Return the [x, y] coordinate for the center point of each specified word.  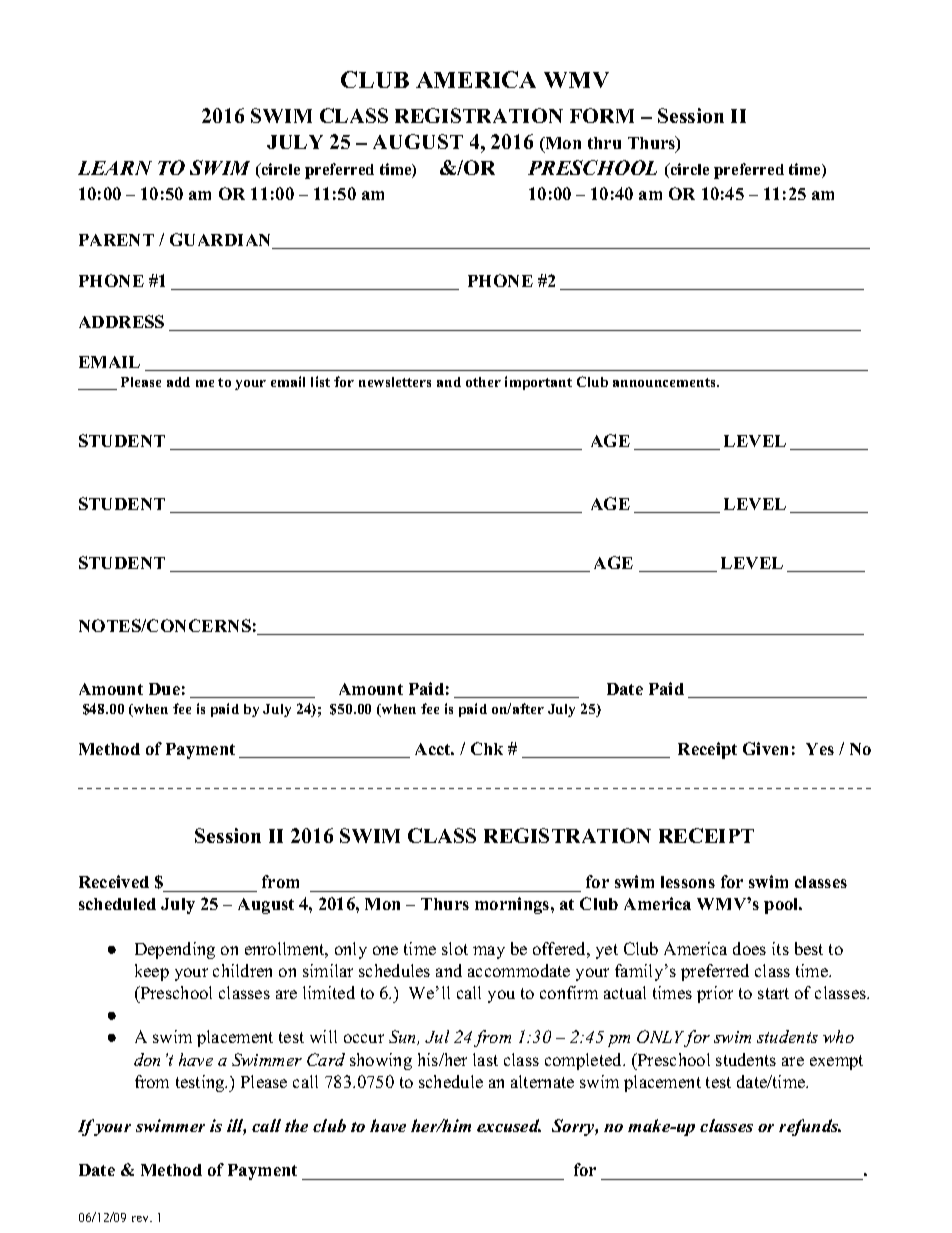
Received [114, 881]
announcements [665, 382]
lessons [688, 882]
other [483, 382]
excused [509, 1125]
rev [142, 1219]
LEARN [115, 168]
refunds [810, 1127]
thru [604, 143]
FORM [602, 115]
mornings [513, 905]
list [320, 381]
